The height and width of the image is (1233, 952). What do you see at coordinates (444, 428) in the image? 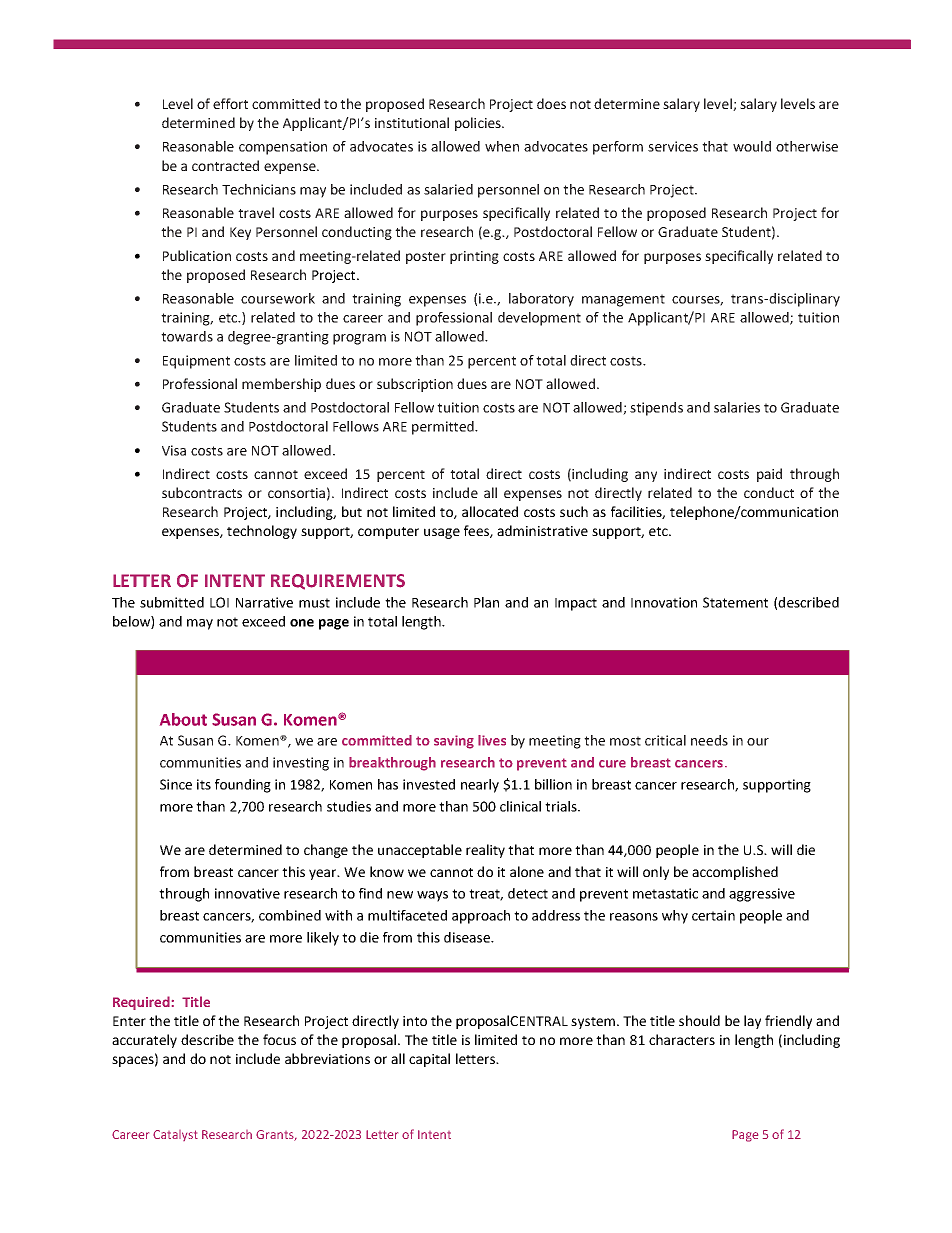
I see `permitted` at bounding box center [444, 428].
